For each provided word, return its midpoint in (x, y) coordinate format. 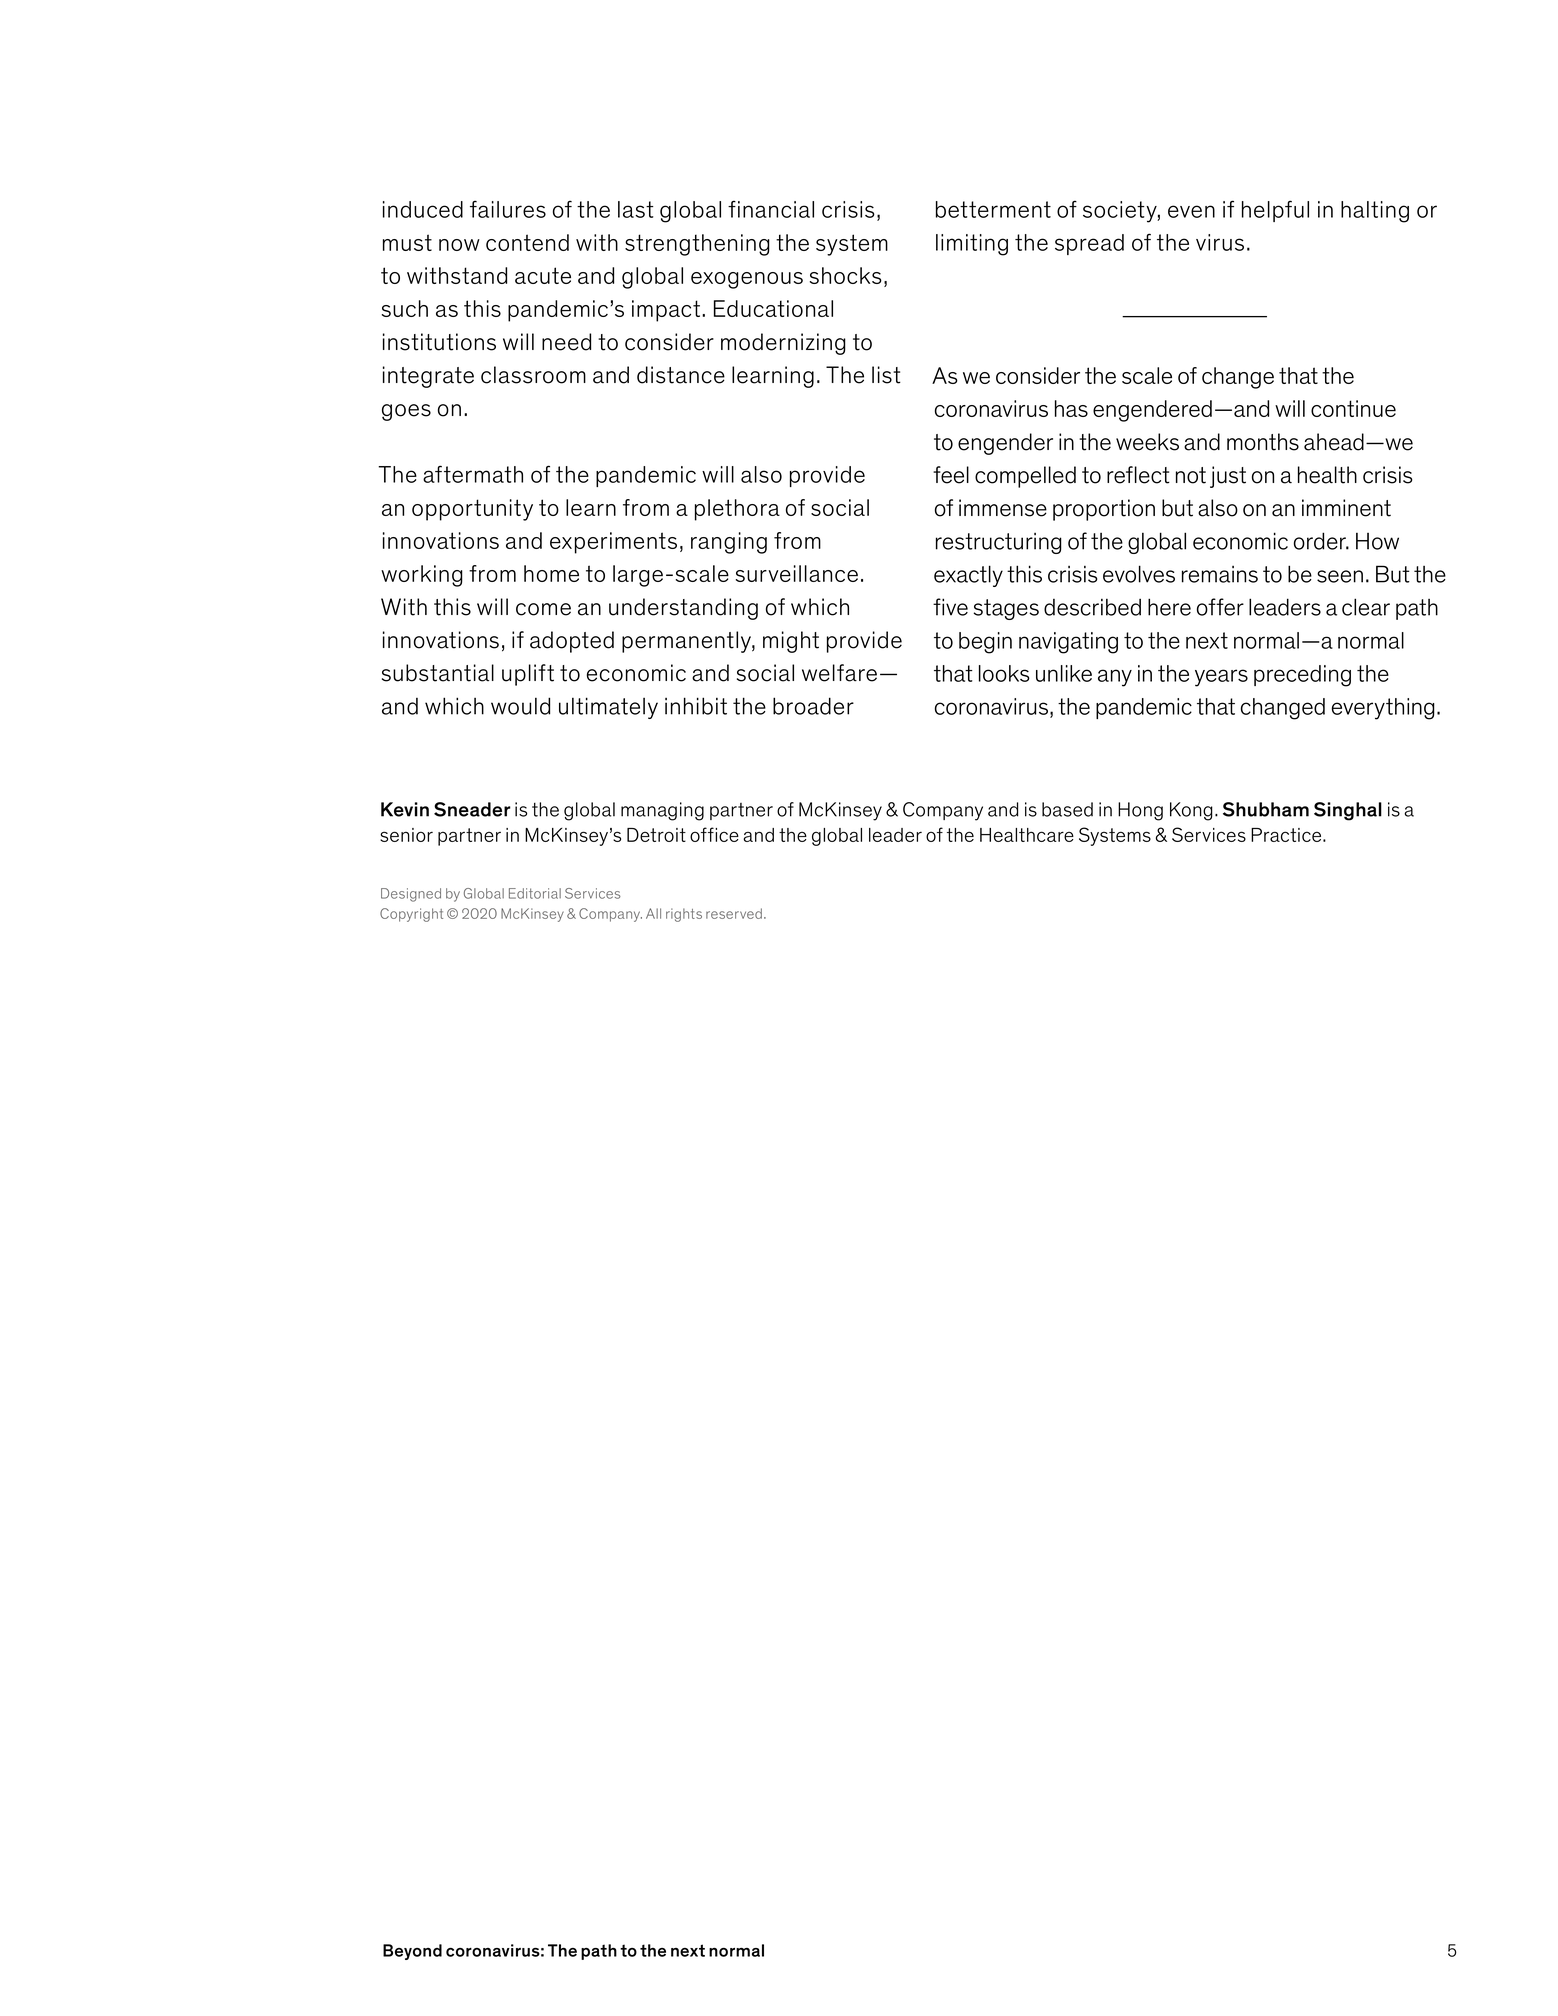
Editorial (535, 893)
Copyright (411, 915)
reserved (734, 913)
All (653, 913)
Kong (1191, 811)
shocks (846, 275)
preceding (1302, 676)
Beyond (412, 1952)
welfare (839, 673)
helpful (1275, 211)
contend (527, 242)
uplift (528, 675)
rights (684, 915)
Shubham (1266, 809)
